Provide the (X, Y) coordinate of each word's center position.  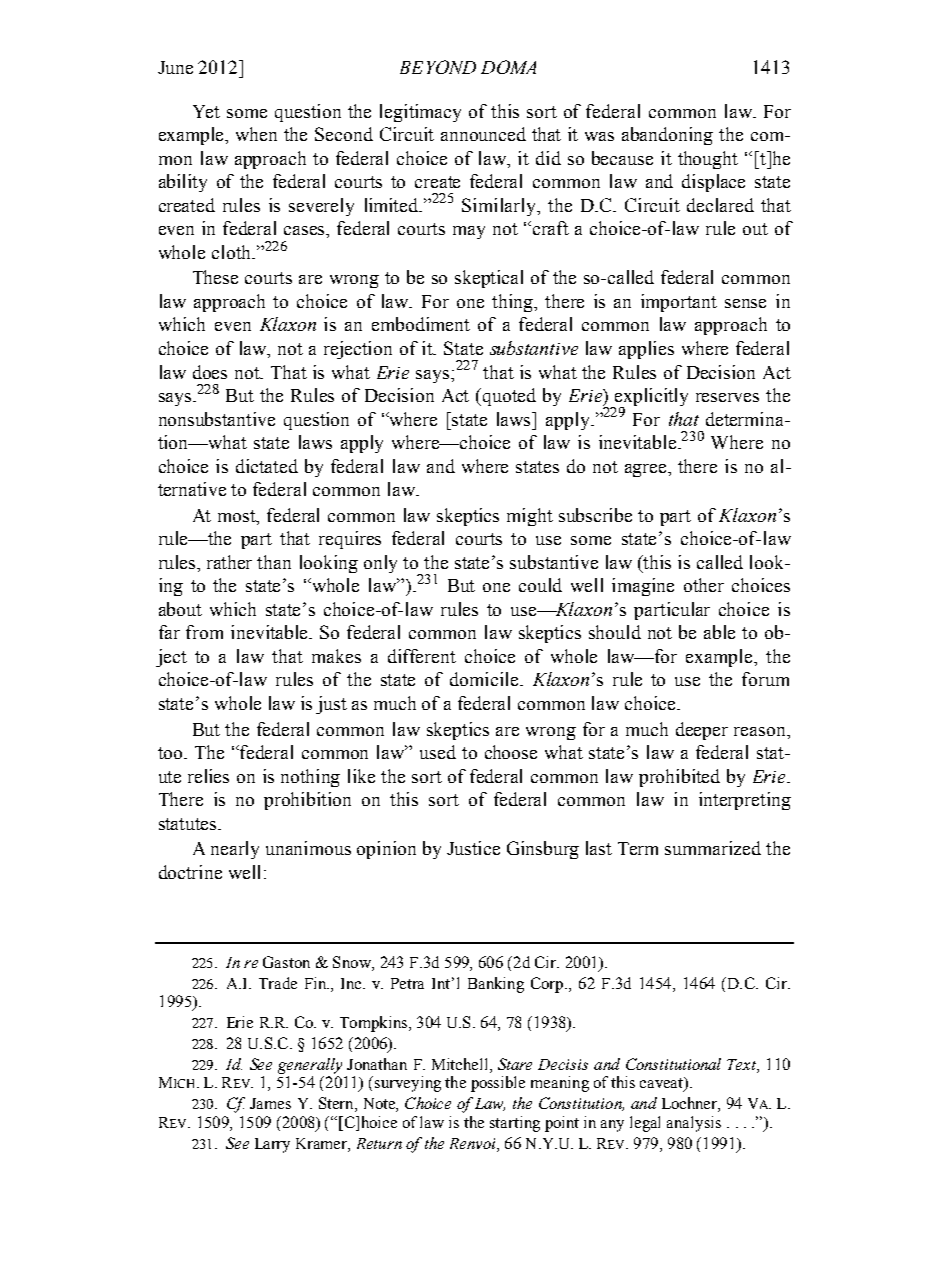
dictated (267, 466)
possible (498, 1084)
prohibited (679, 778)
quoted (509, 397)
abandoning (667, 136)
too (171, 753)
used (438, 752)
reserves (727, 397)
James (270, 1103)
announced (483, 134)
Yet (206, 111)
